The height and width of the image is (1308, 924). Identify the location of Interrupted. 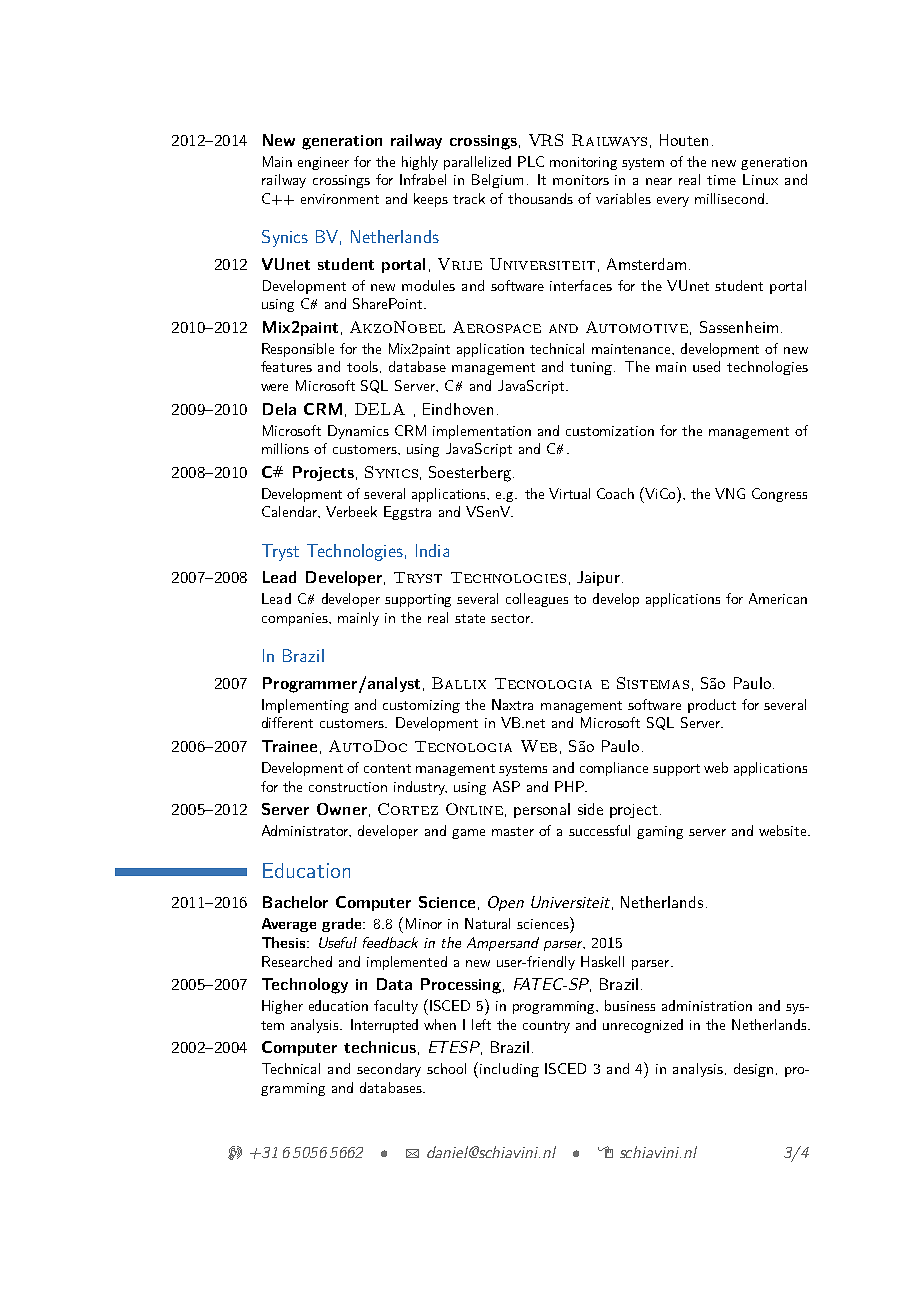
(384, 1026).
